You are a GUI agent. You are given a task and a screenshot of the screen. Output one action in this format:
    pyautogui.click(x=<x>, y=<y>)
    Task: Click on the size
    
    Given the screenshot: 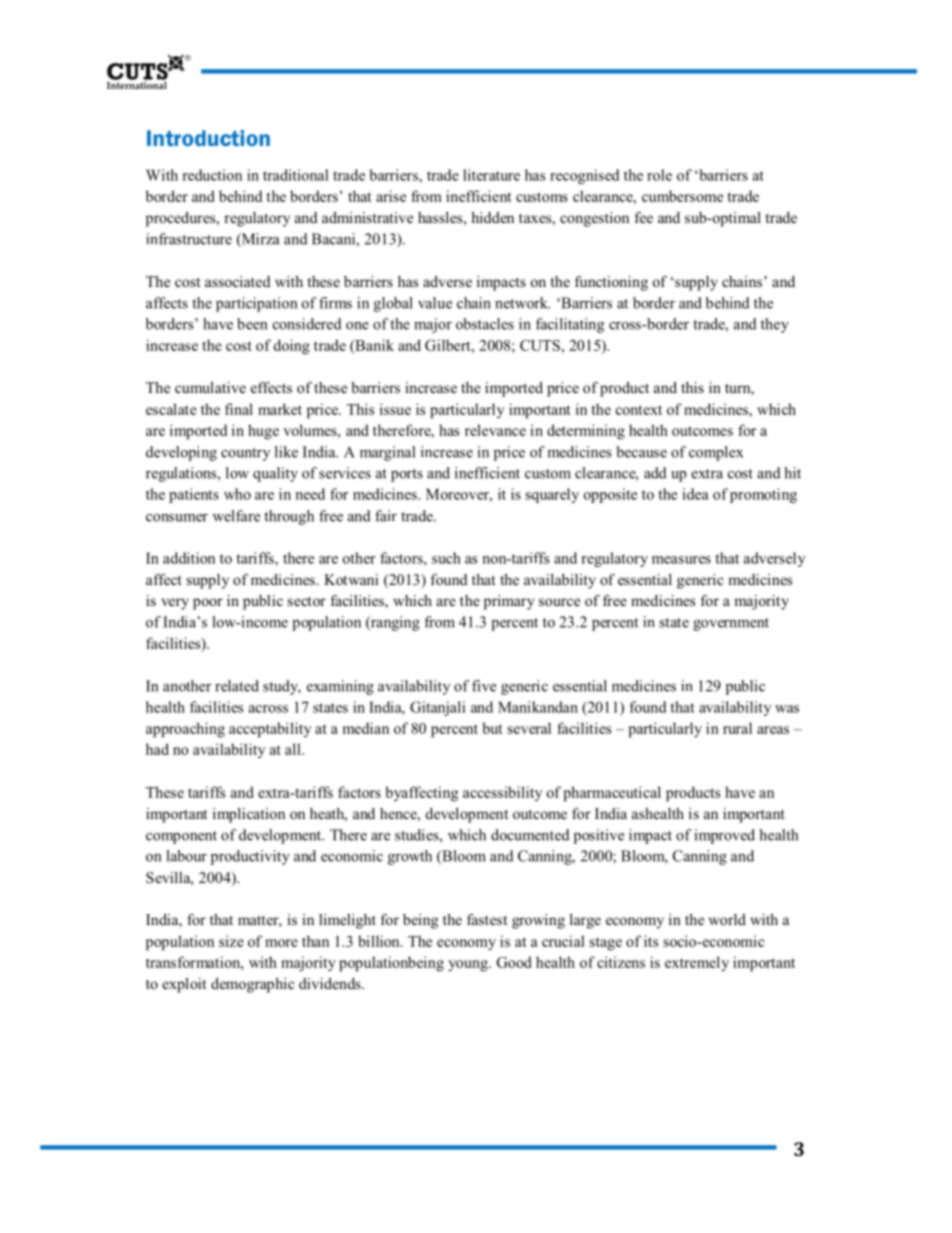 What is the action you would take?
    pyautogui.click(x=231, y=941)
